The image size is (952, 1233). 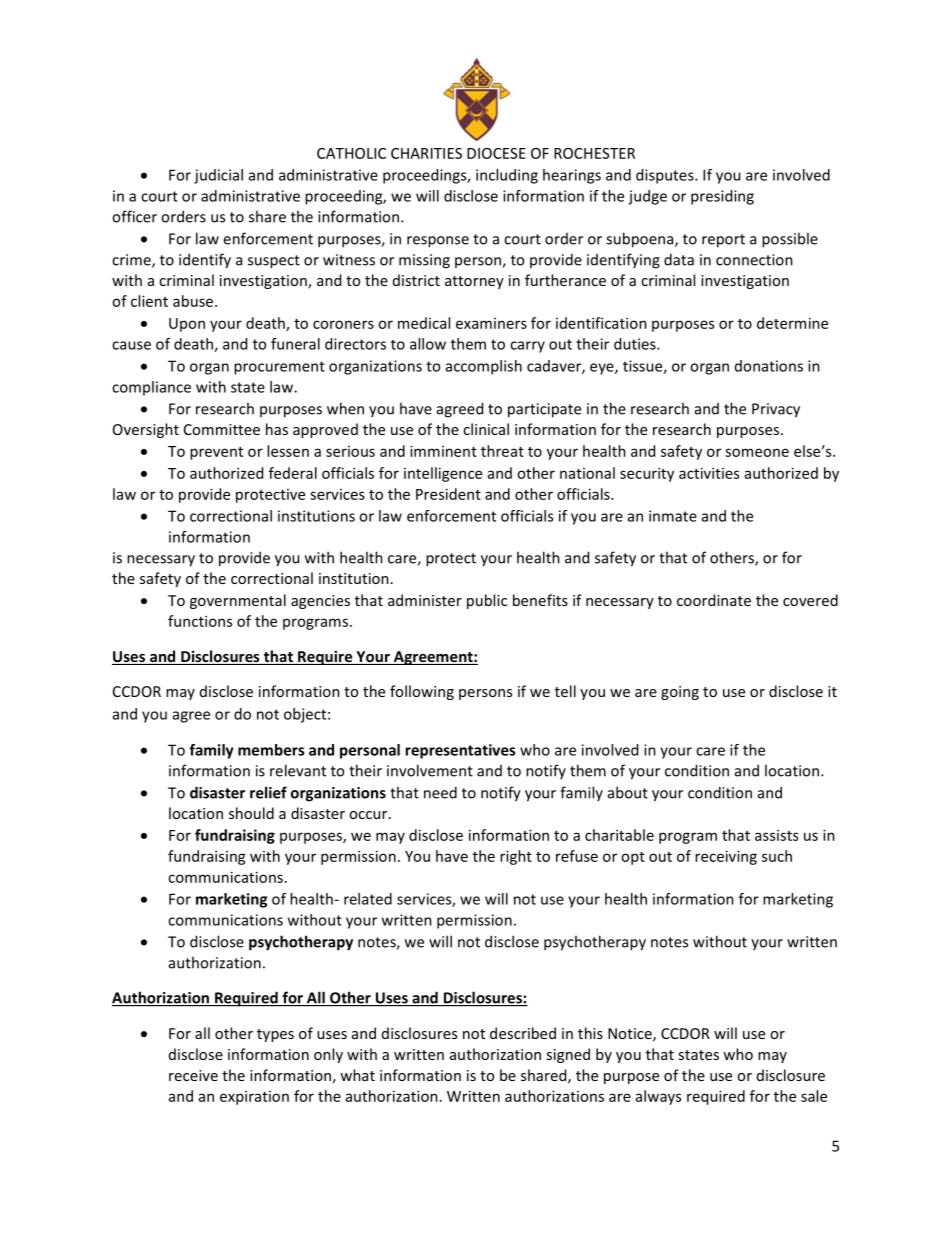 What do you see at coordinates (448, 494) in the page?
I see `President` at bounding box center [448, 494].
